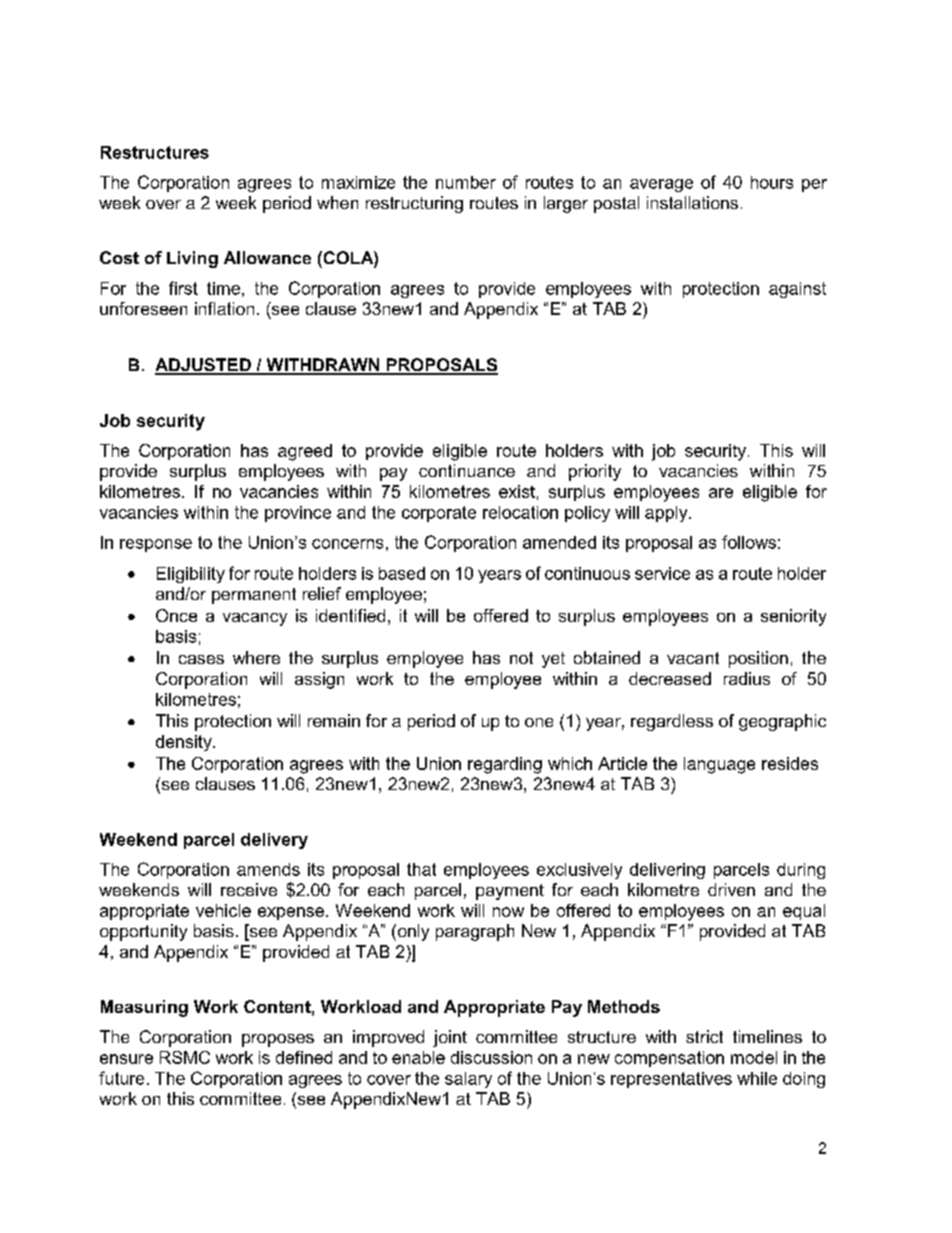 This screenshot has height=1233, width=952. What do you see at coordinates (466, 182) in the screenshot?
I see `number` at bounding box center [466, 182].
